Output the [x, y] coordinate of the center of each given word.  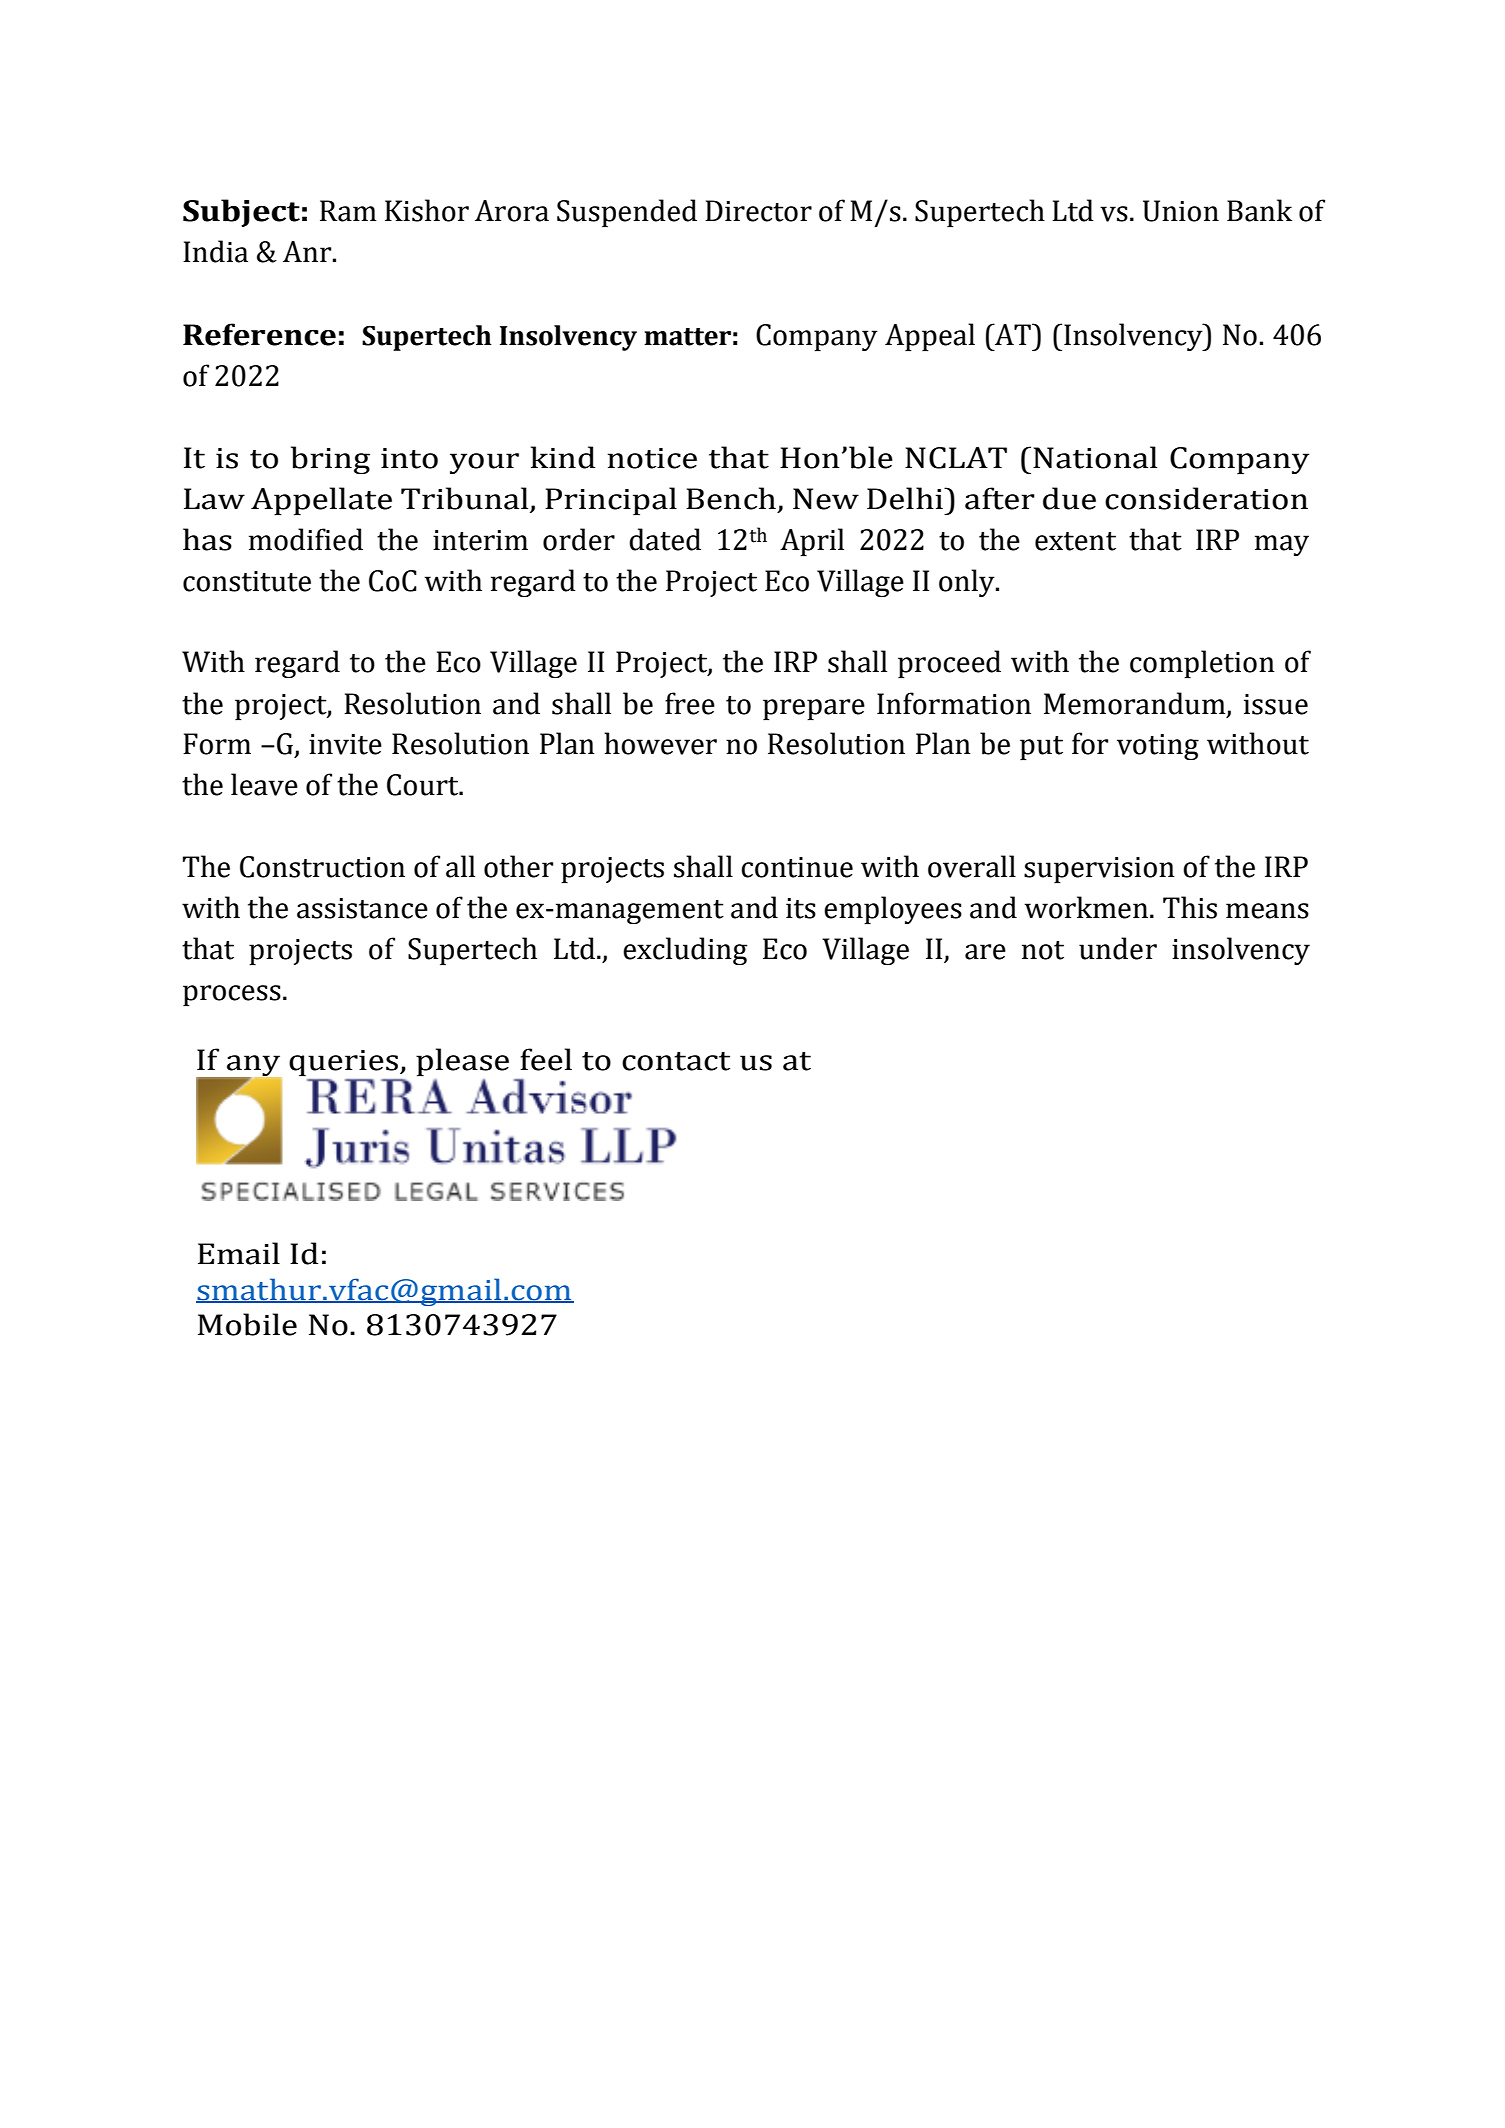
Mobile [247, 1324]
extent [1075, 541]
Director [758, 211]
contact [676, 1061]
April [812, 542]
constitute [247, 581]
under [1118, 948]
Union [1181, 211]
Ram [348, 211]
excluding [685, 951]
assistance [362, 908]
